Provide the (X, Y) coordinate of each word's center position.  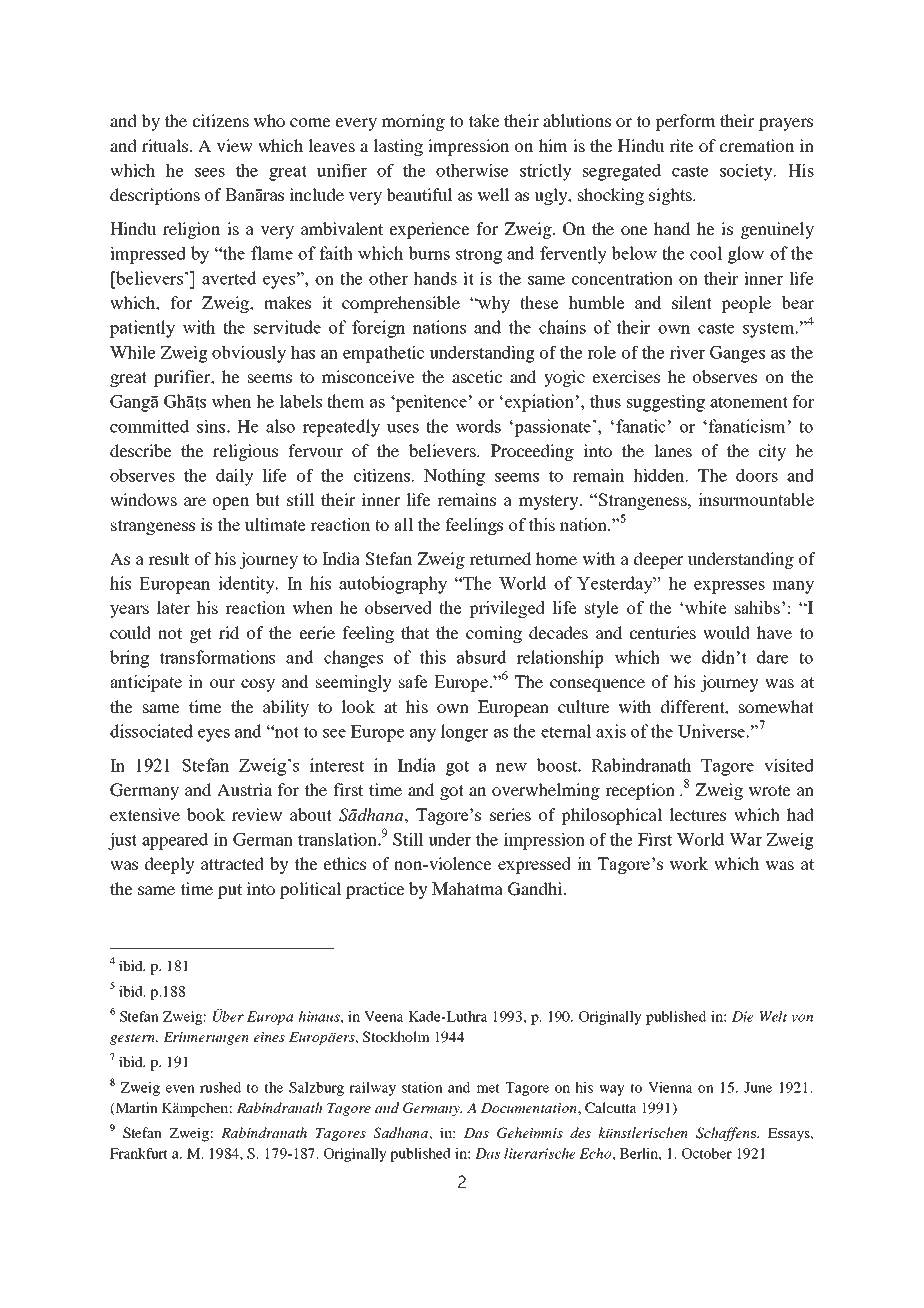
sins (211, 426)
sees (210, 172)
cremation (757, 145)
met (488, 1088)
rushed (220, 1087)
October (707, 1153)
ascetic (477, 376)
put (230, 891)
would (726, 632)
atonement (749, 402)
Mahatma (467, 888)
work (688, 863)
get (201, 635)
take (484, 120)
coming (494, 634)
